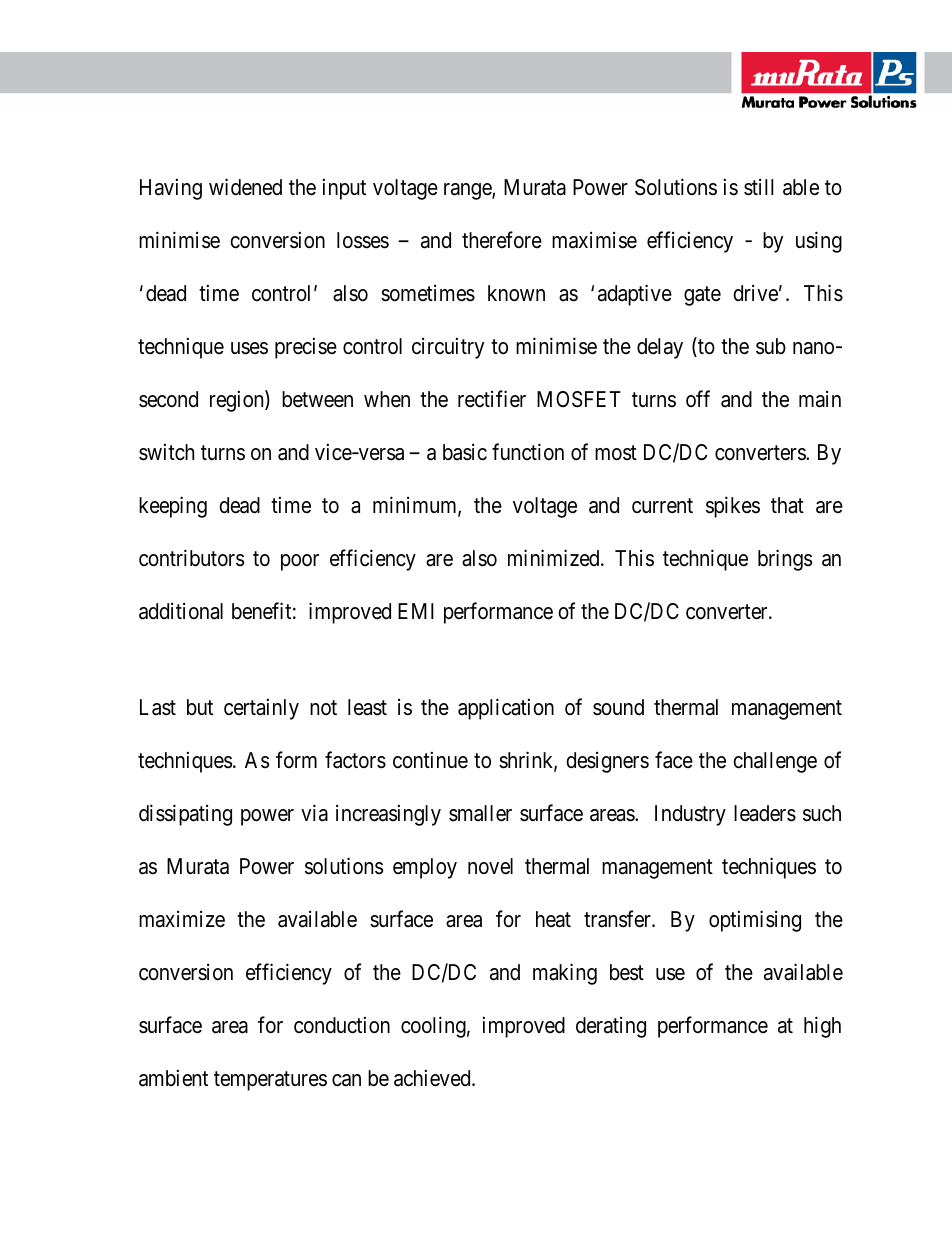 This document has width=952, height=1233. What do you see at coordinates (775, 762) in the document?
I see `challenge` at bounding box center [775, 762].
